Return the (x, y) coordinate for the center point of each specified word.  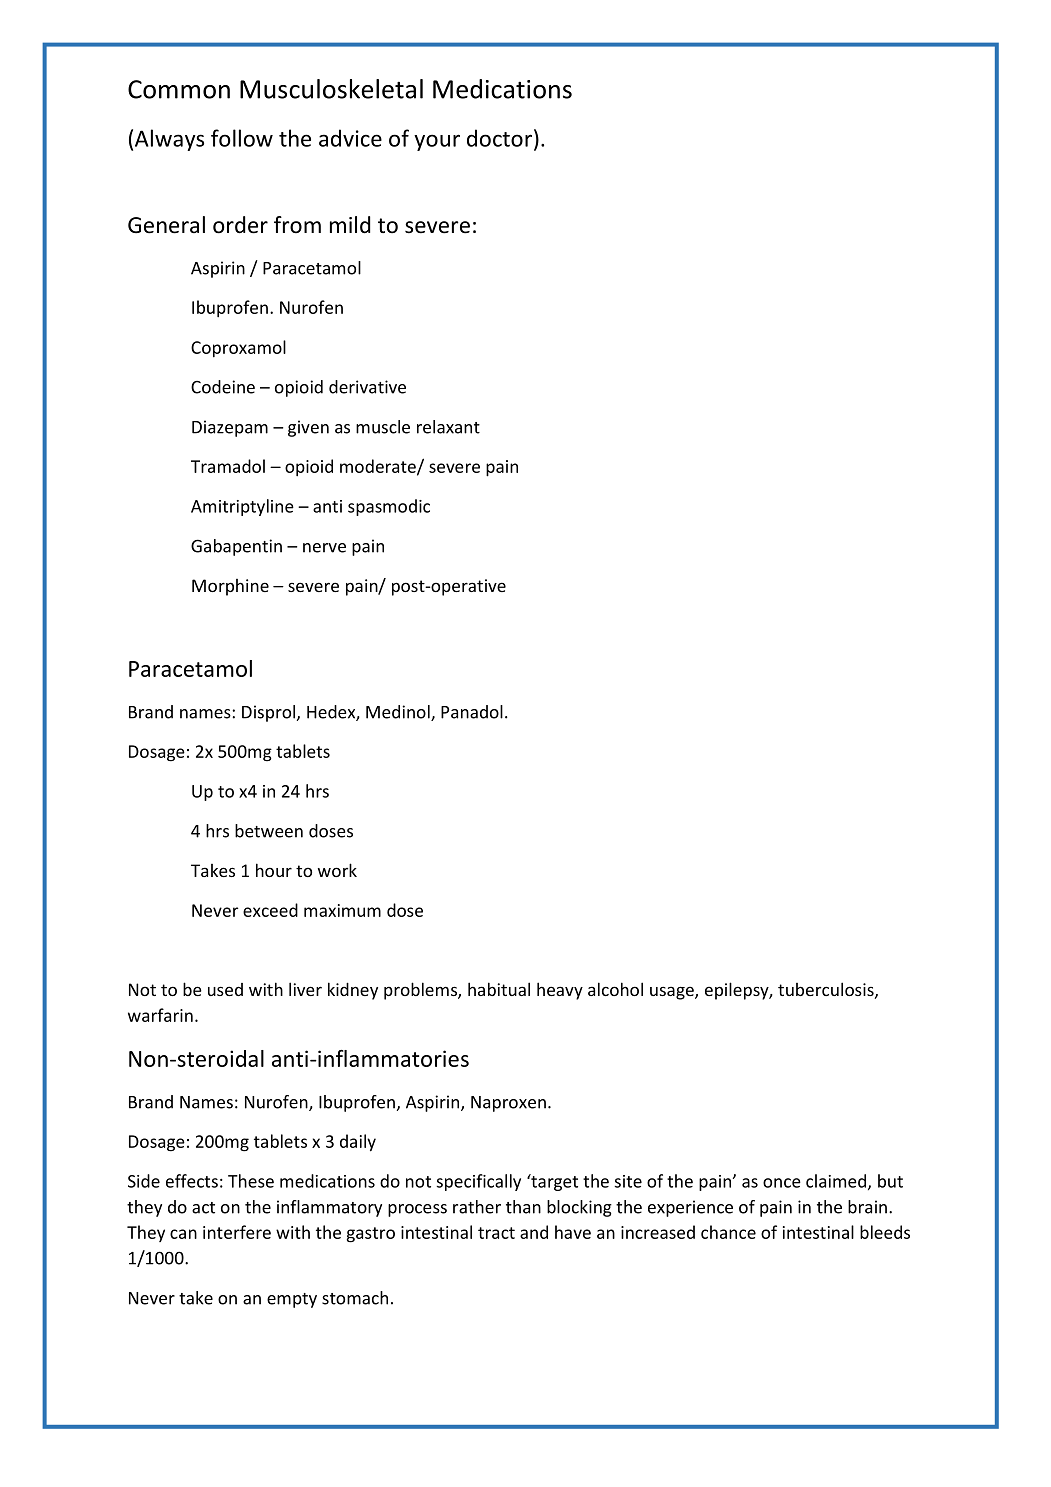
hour (274, 870)
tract (496, 1233)
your (437, 142)
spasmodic (389, 507)
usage (673, 993)
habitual (499, 989)
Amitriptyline (242, 507)
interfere (237, 1232)
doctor (499, 138)
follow (242, 138)
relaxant (448, 427)
